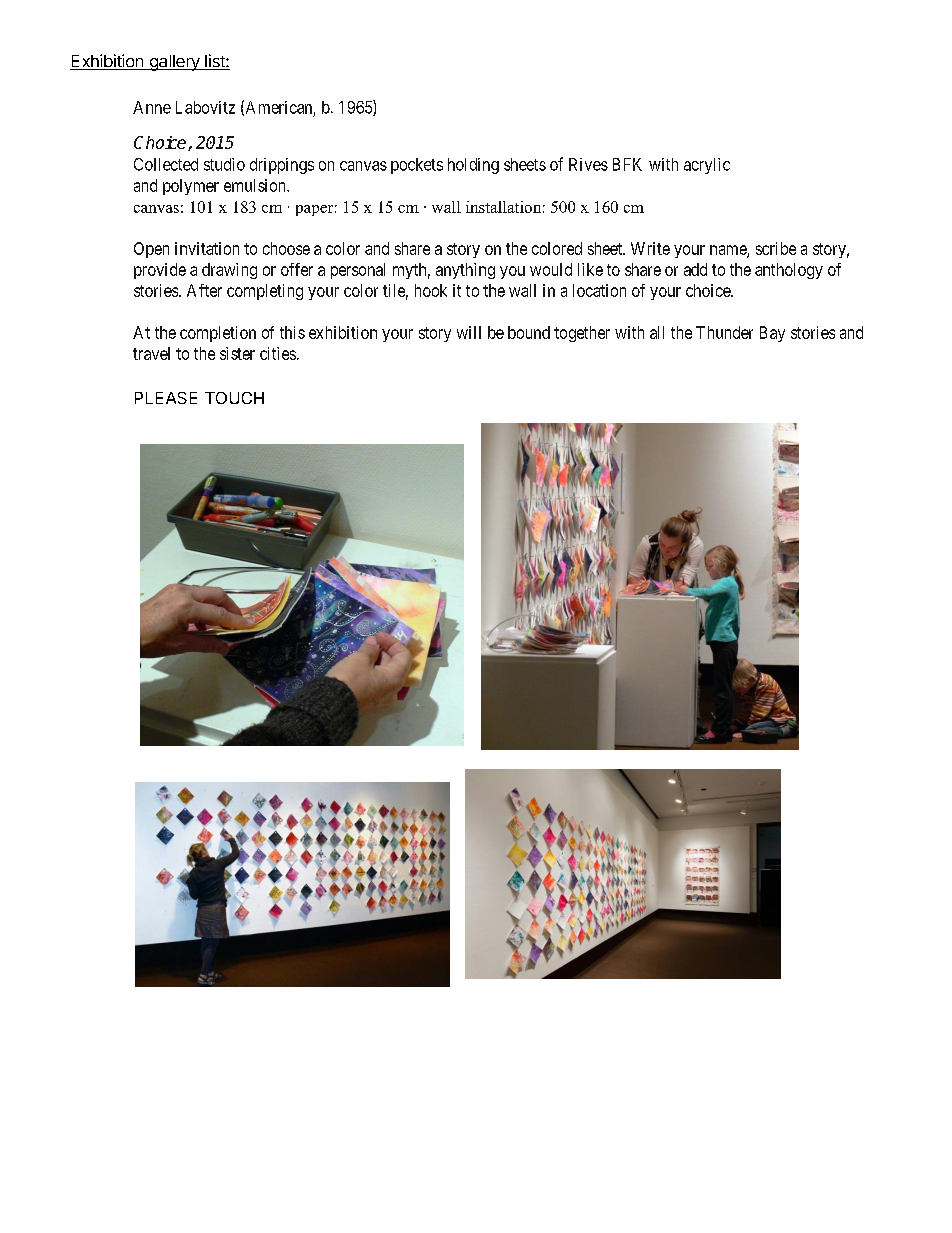  Describe the element at coordinates (174, 63) in the screenshot. I see `gallery` at that location.
